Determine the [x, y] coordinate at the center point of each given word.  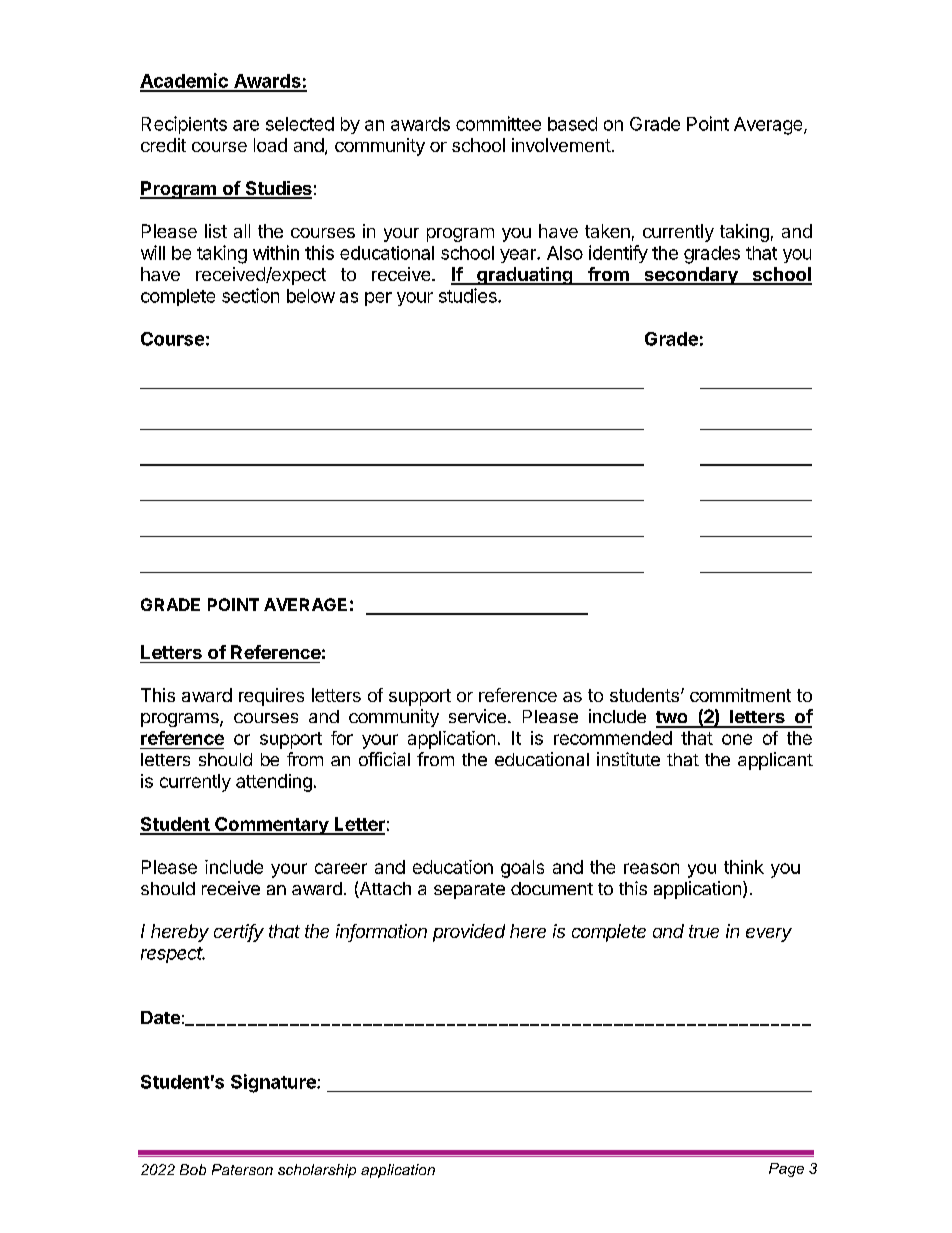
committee [498, 123]
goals [522, 869]
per [378, 299]
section [250, 295]
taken [607, 231]
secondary [691, 276]
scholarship [317, 1171]
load [270, 145]
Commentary [272, 826]
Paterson [242, 1169]
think [744, 867]
